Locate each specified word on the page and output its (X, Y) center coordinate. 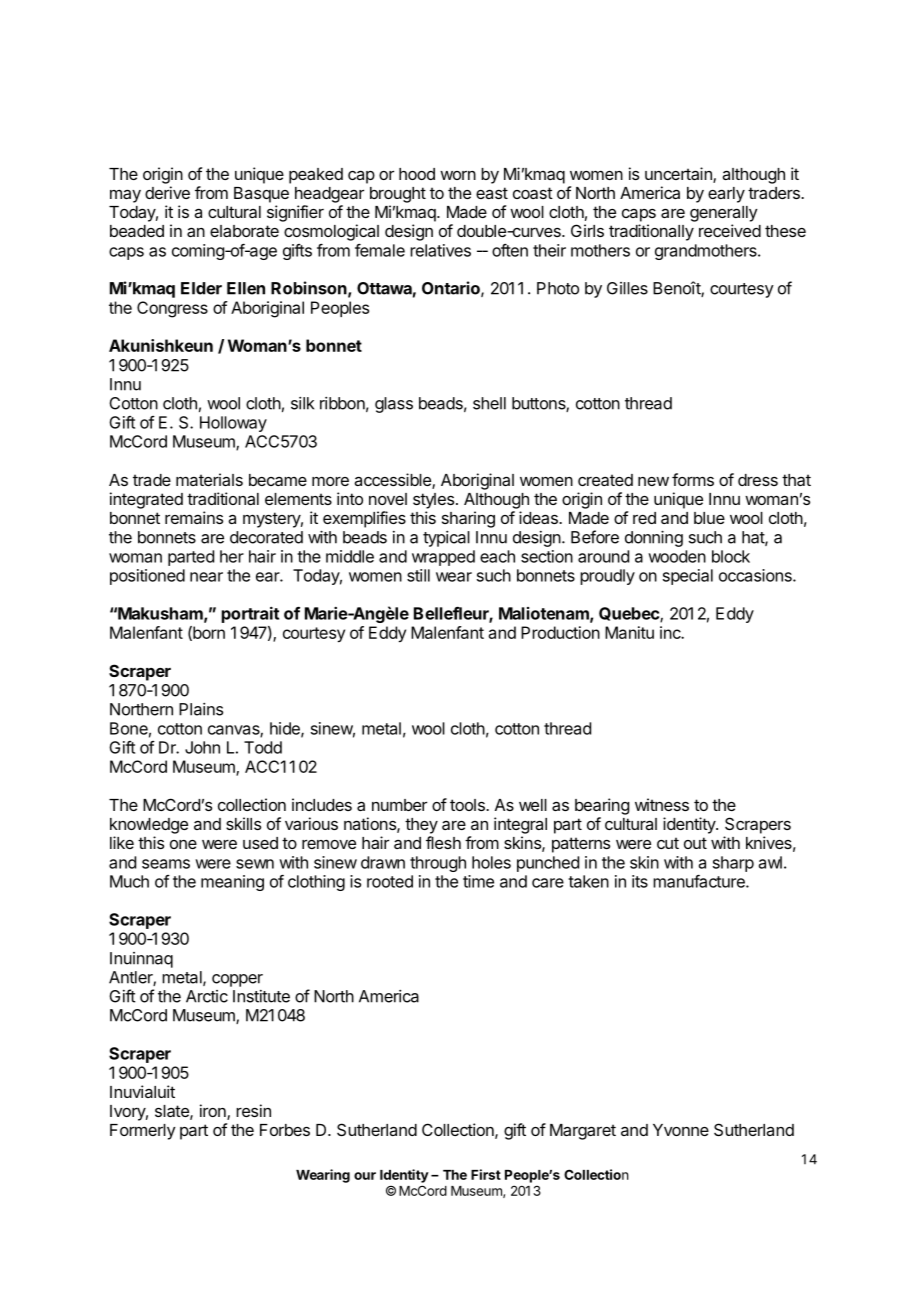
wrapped (443, 558)
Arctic (207, 996)
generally (724, 214)
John (202, 747)
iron (214, 1112)
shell (489, 403)
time (478, 881)
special (688, 577)
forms (693, 479)
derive (167, 192)
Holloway (233, 424)
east (492, 193)
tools (468, 805)
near (206, 577)
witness (662, 804)
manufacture (700, 881)
